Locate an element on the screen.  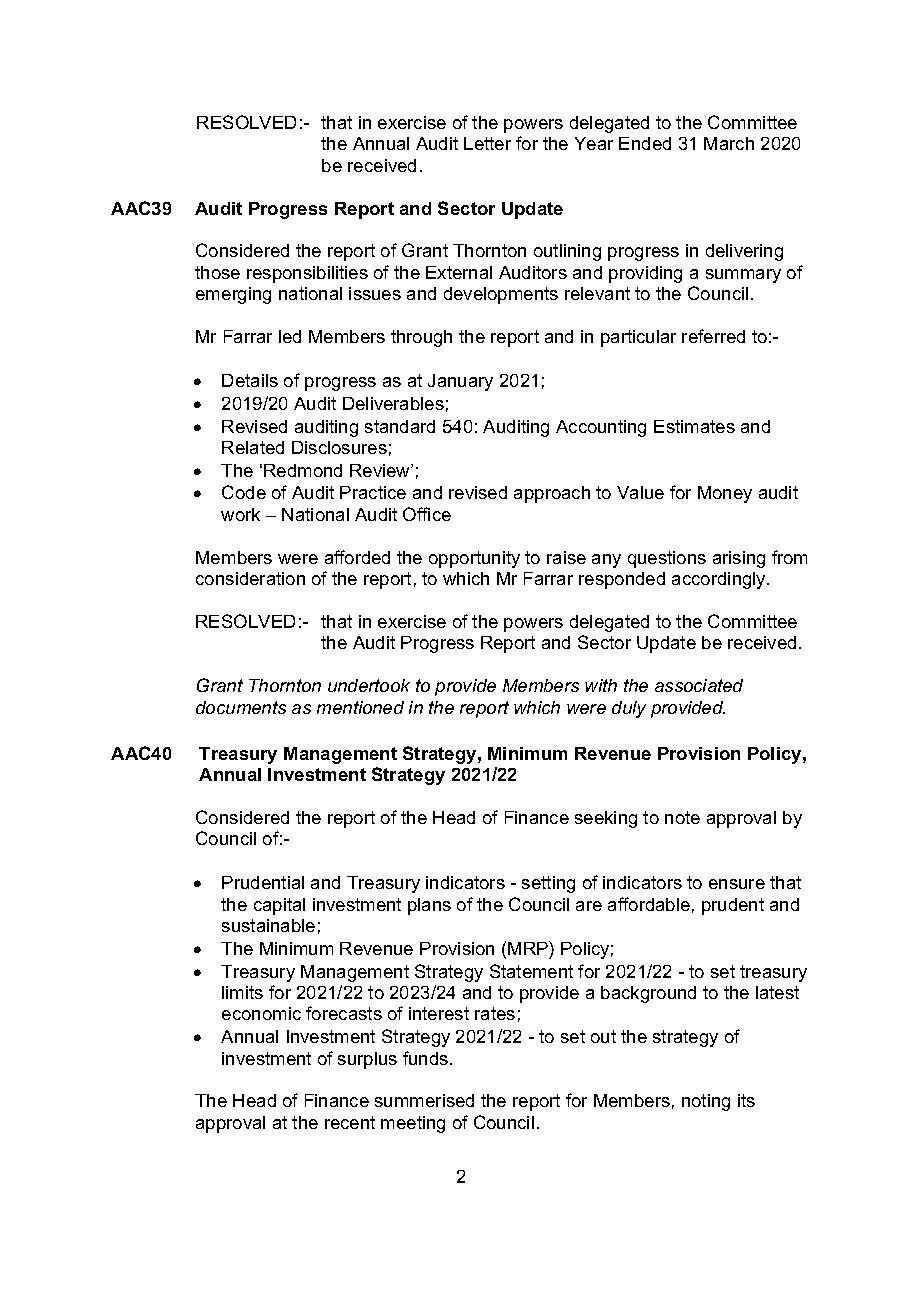
recent is located at coordinates (350, 1122).
